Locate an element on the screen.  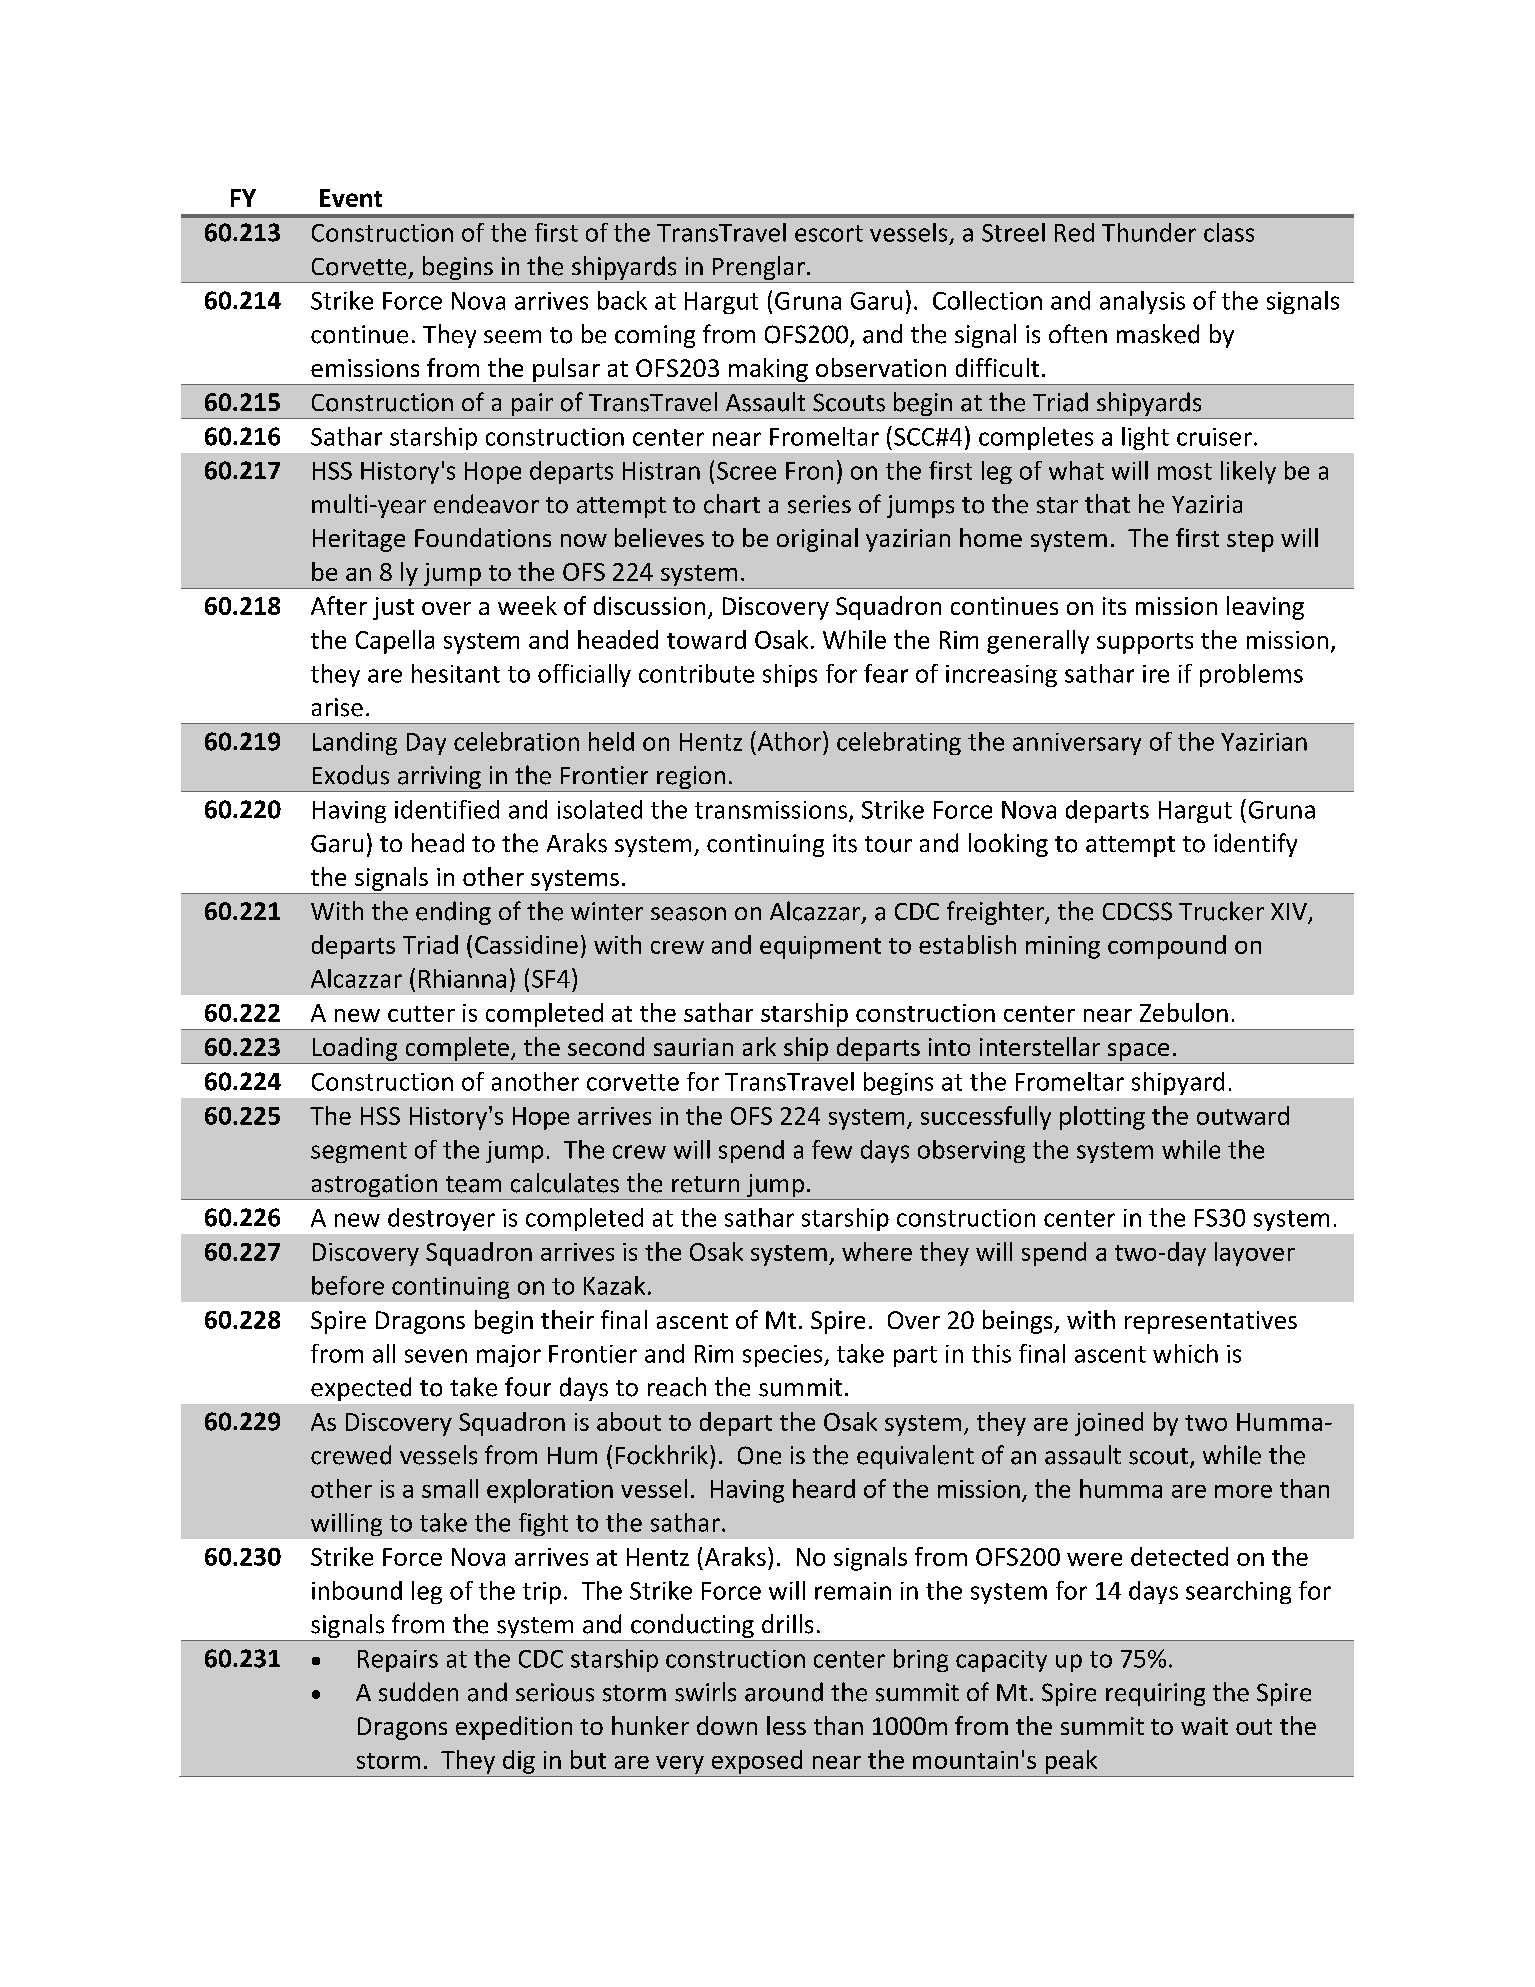
class is located at coordinates (1229, 232).
